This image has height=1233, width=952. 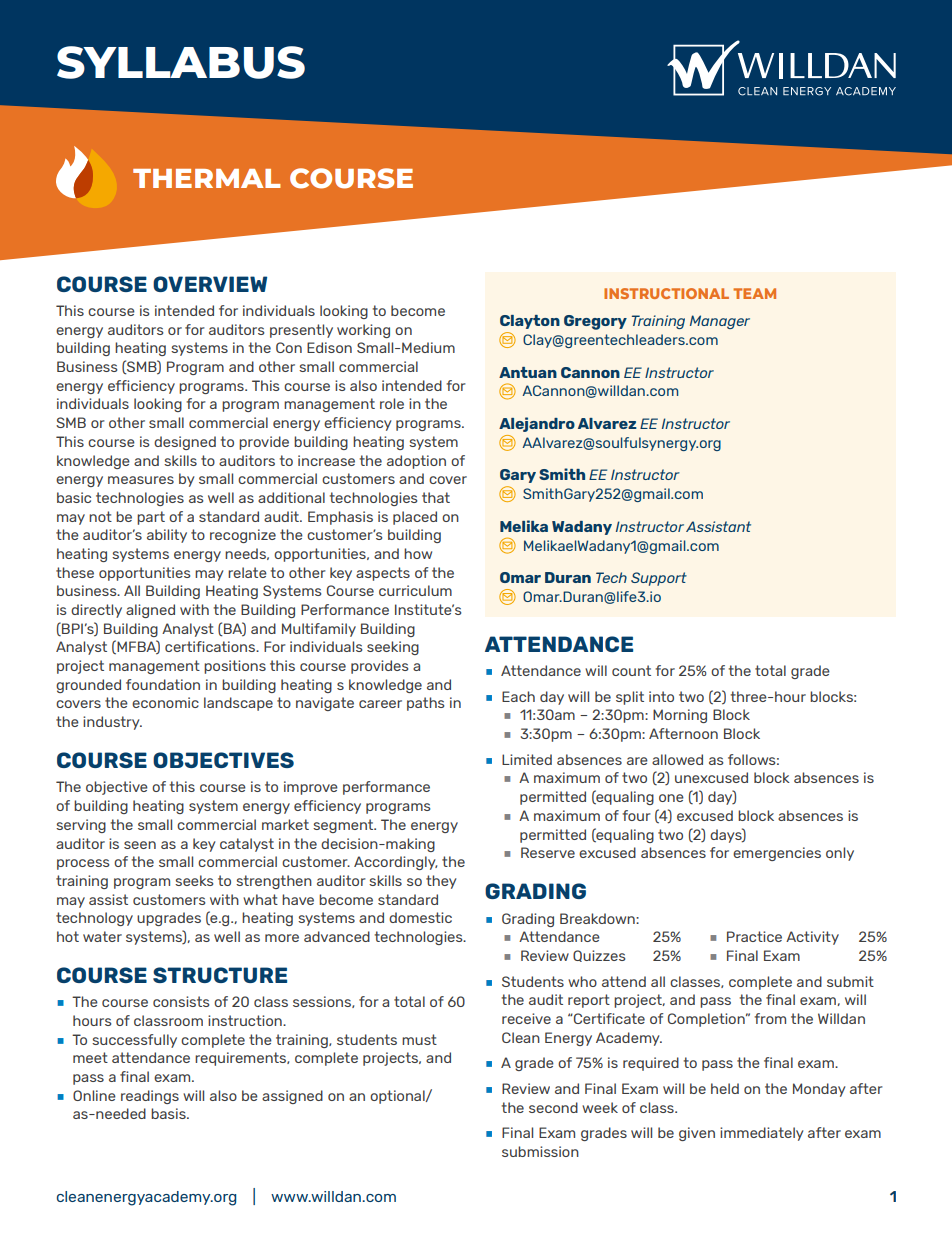 What do you see at coordinates (181, 62) in the image?
I see `SYLLABUS` at bounding box center [181, 62].
